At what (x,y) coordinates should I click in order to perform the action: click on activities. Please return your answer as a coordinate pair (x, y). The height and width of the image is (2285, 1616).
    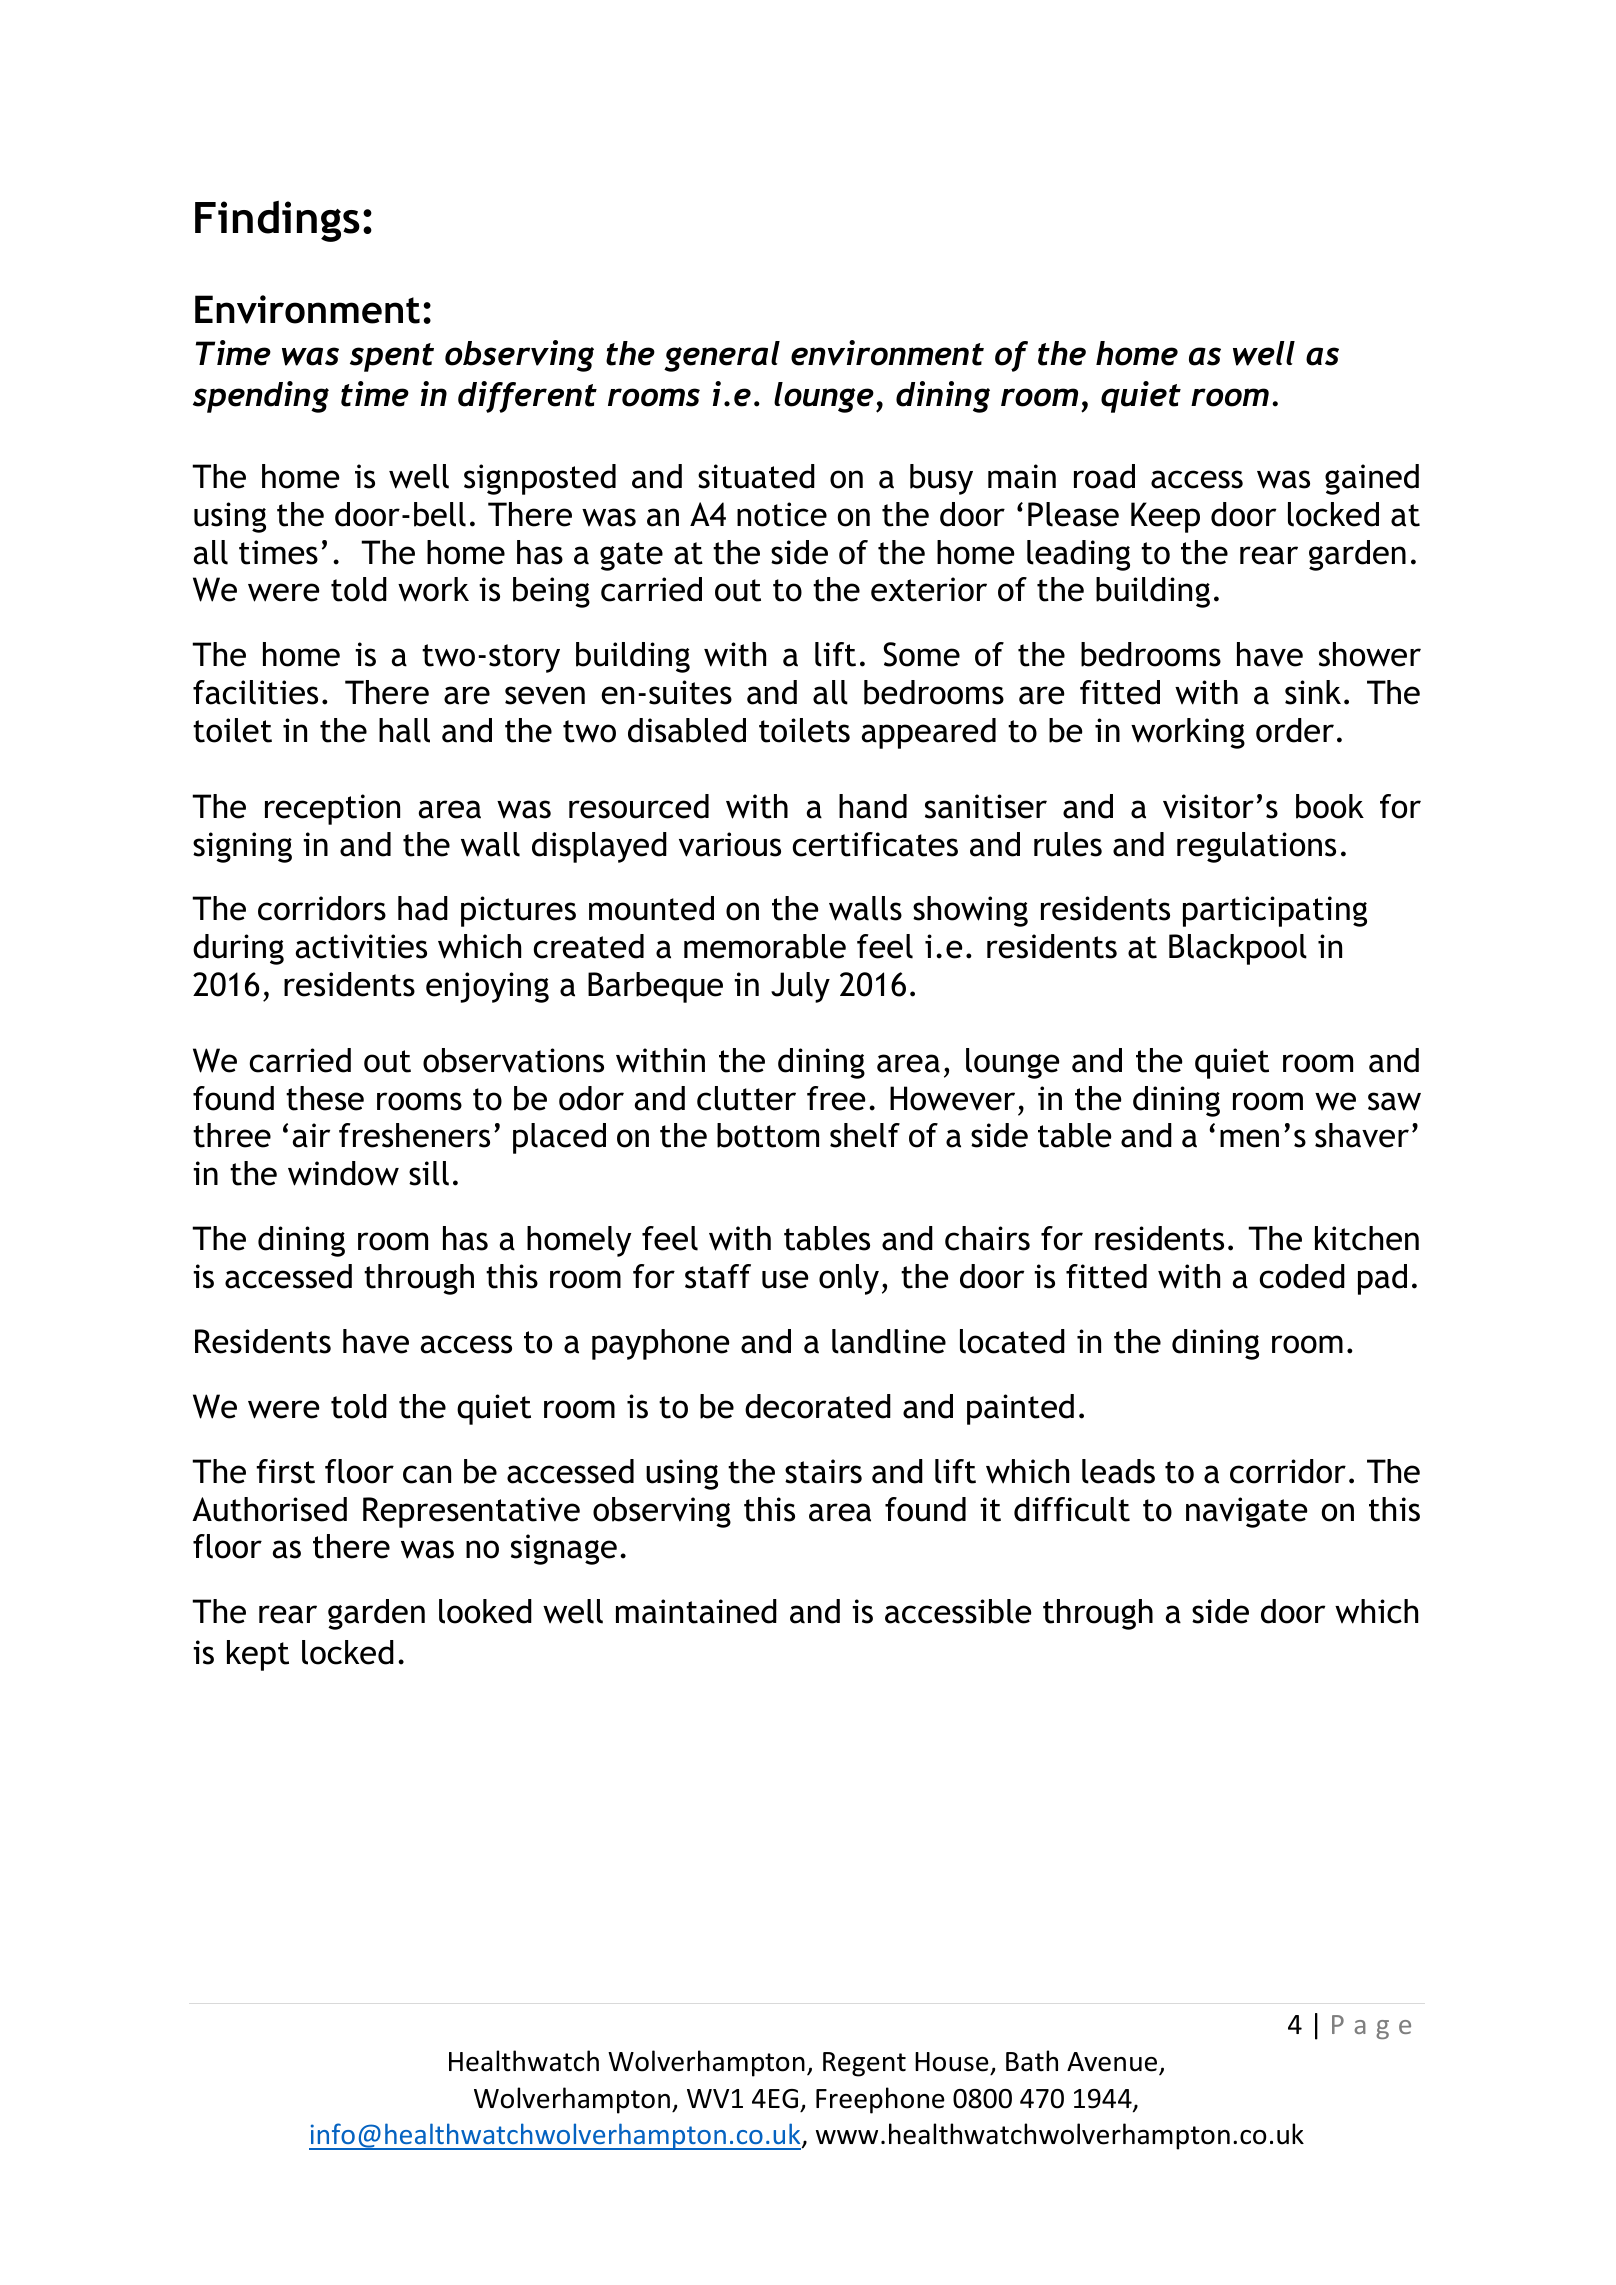
    Looking at the image, I should click on (361, 946).
